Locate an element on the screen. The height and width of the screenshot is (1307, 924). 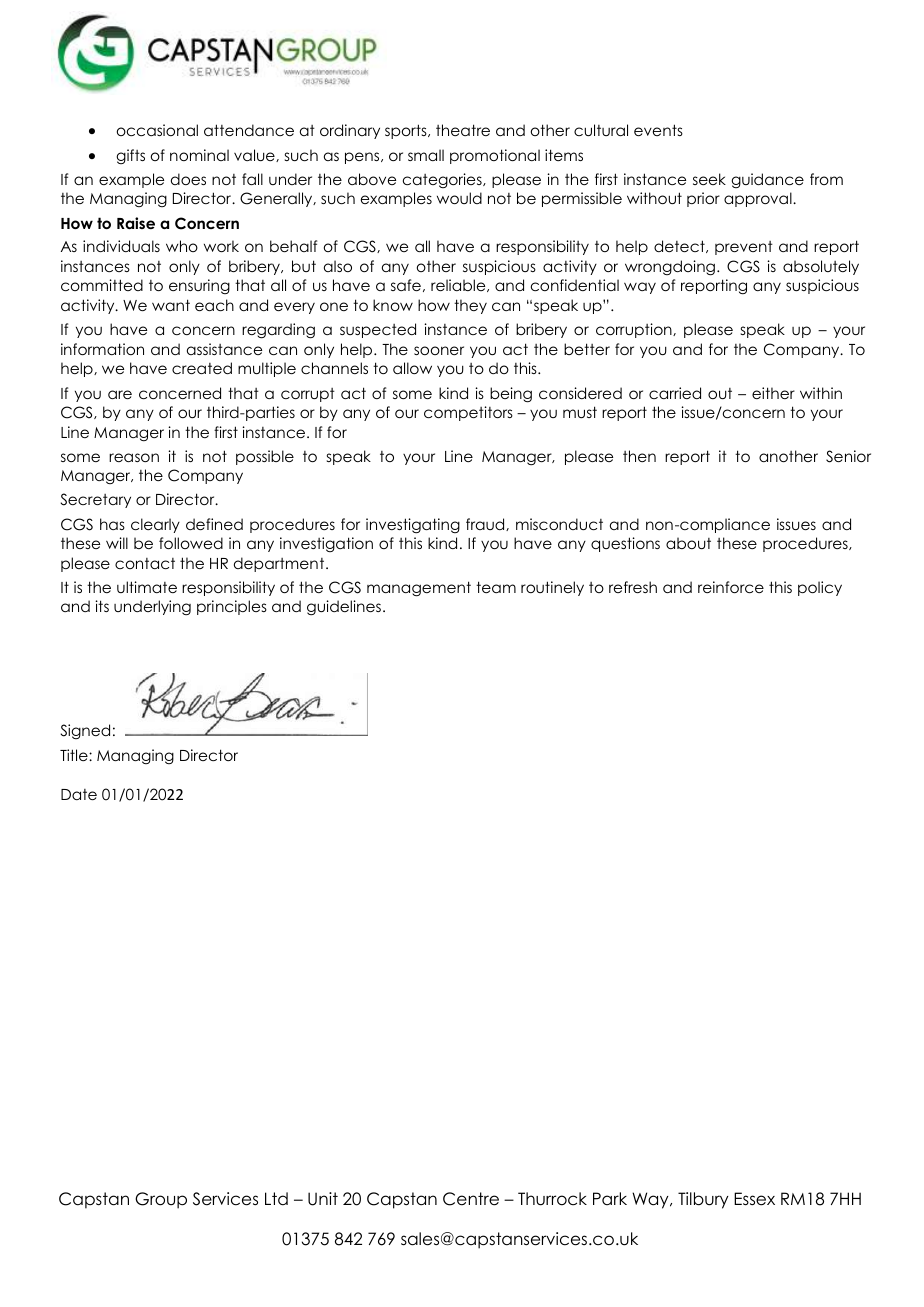
competitors is located at coordinates (468, 413).
